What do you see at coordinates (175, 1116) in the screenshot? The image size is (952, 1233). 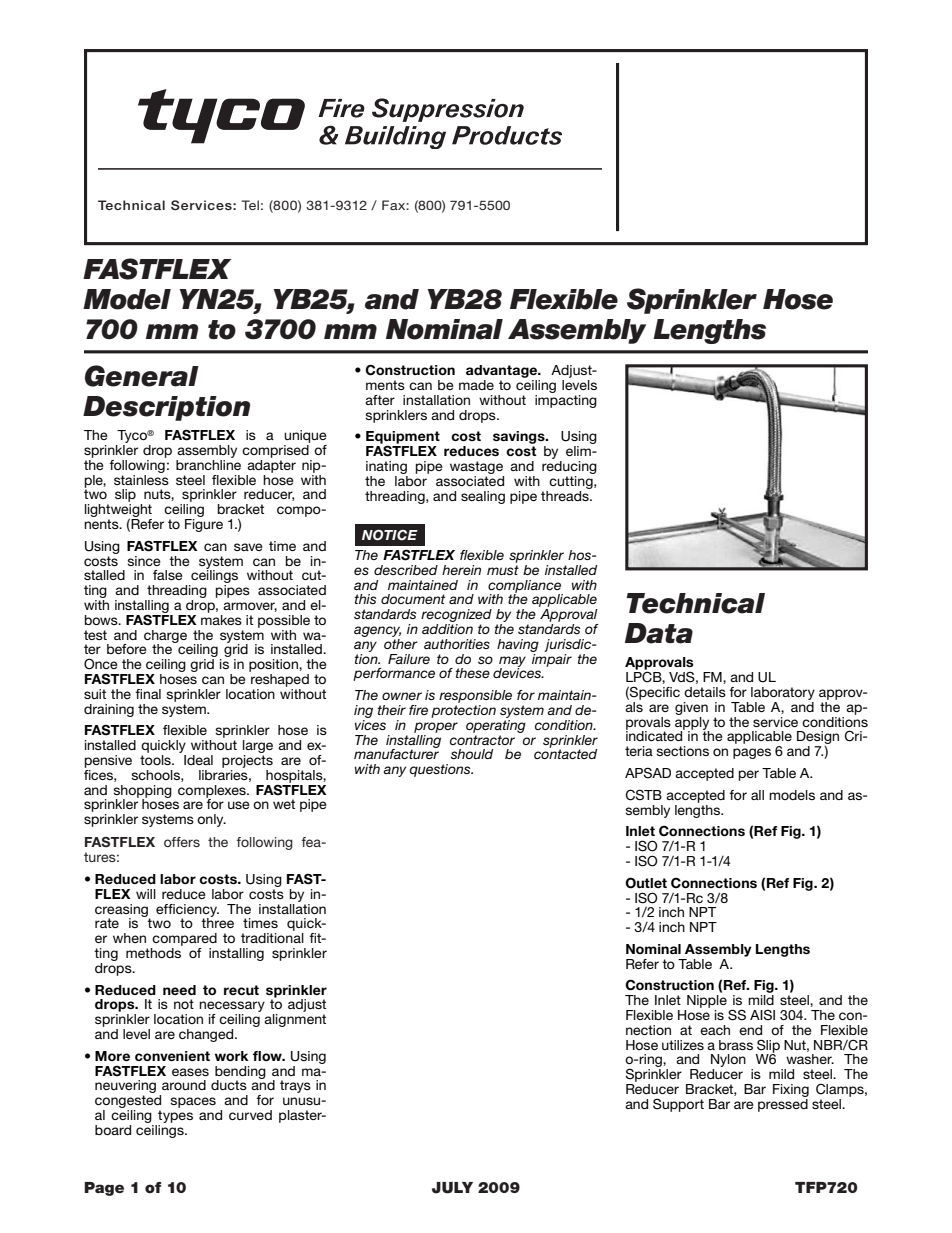 I see `types` at bounding box center [175, 1116].
